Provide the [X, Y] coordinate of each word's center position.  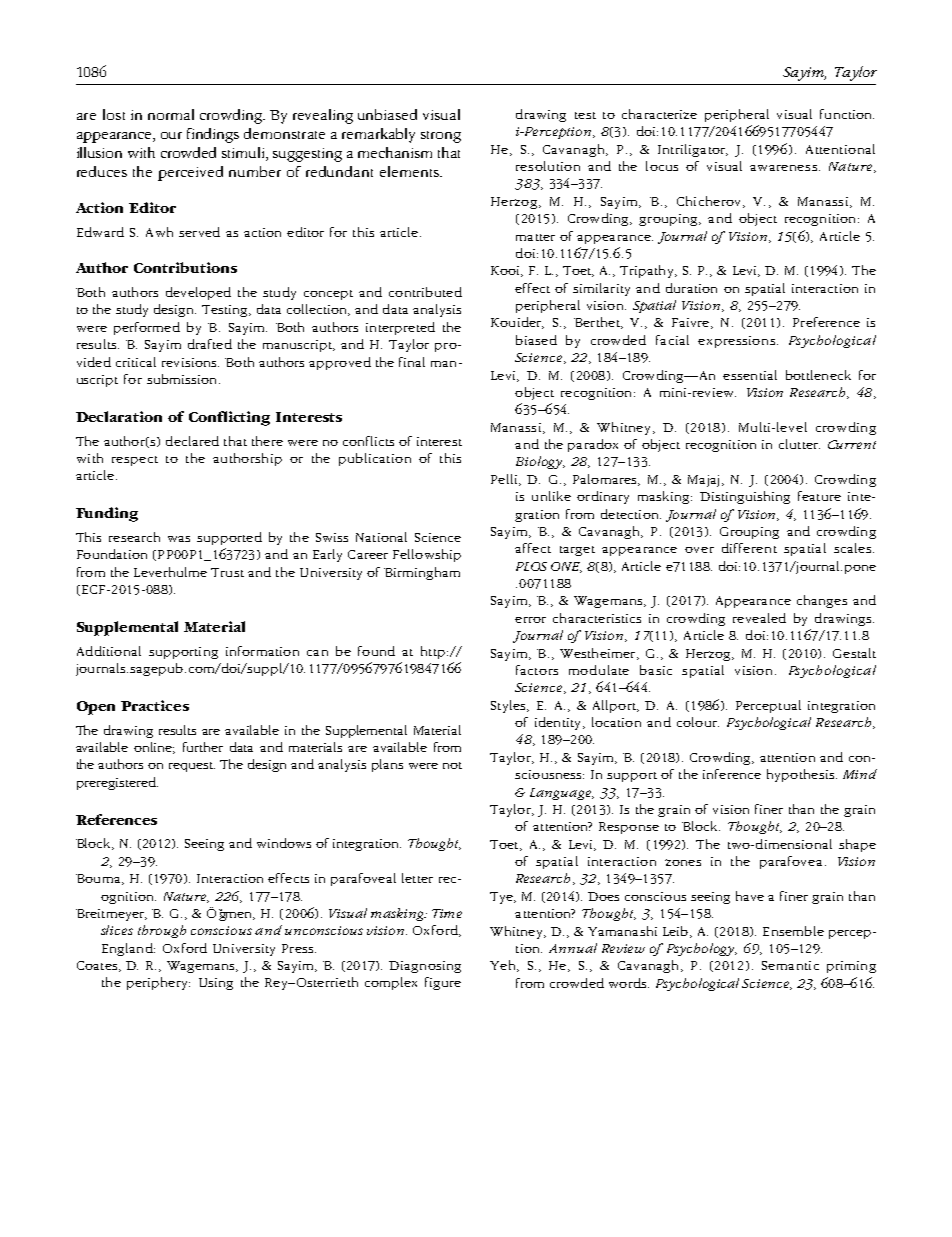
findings [213, 135]
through [162, 931]
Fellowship [427, 555]
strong [441, 137]
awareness [783, 168]
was [179, 539]
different [749, 548]
